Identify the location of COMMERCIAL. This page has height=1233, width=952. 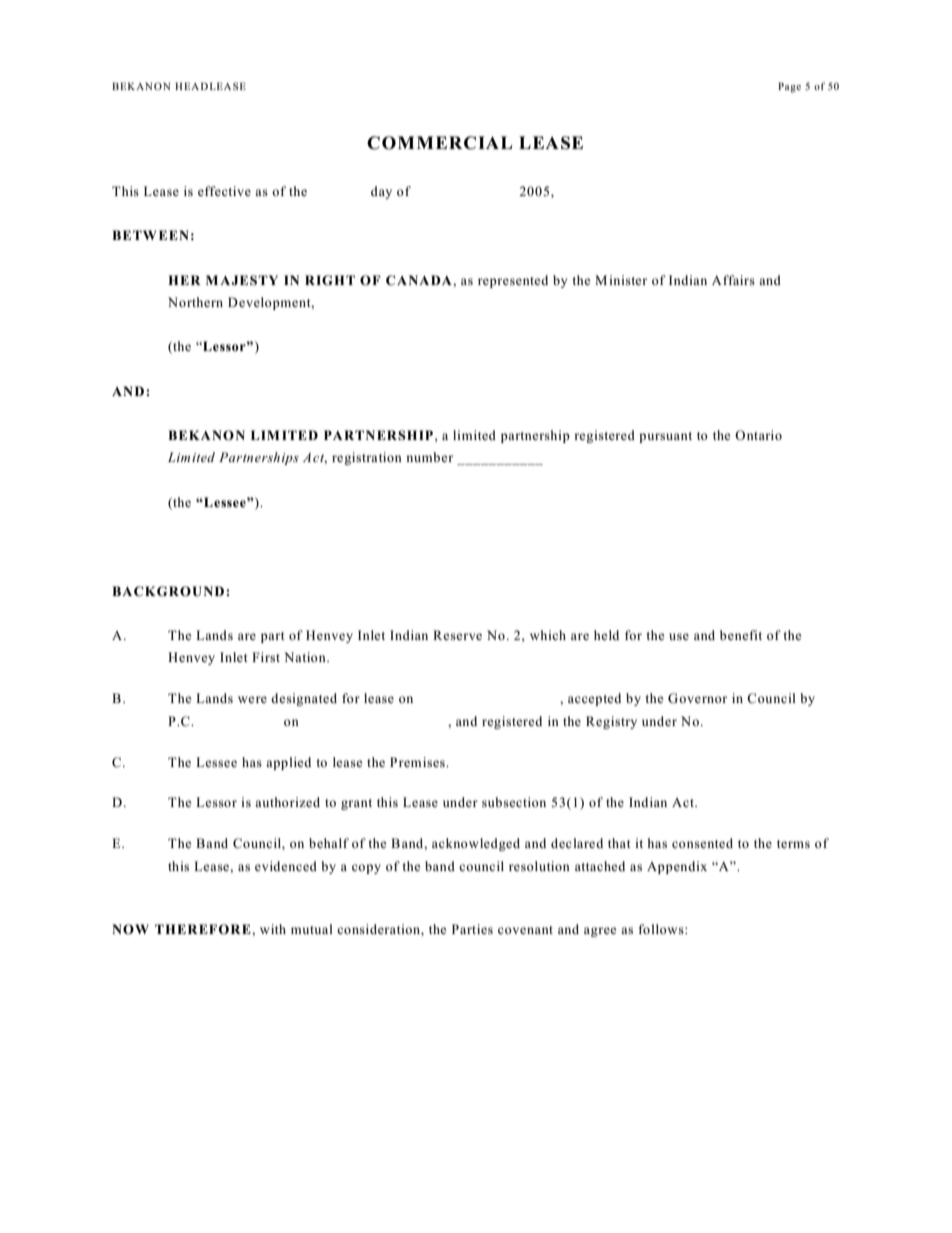
(439, 143).
